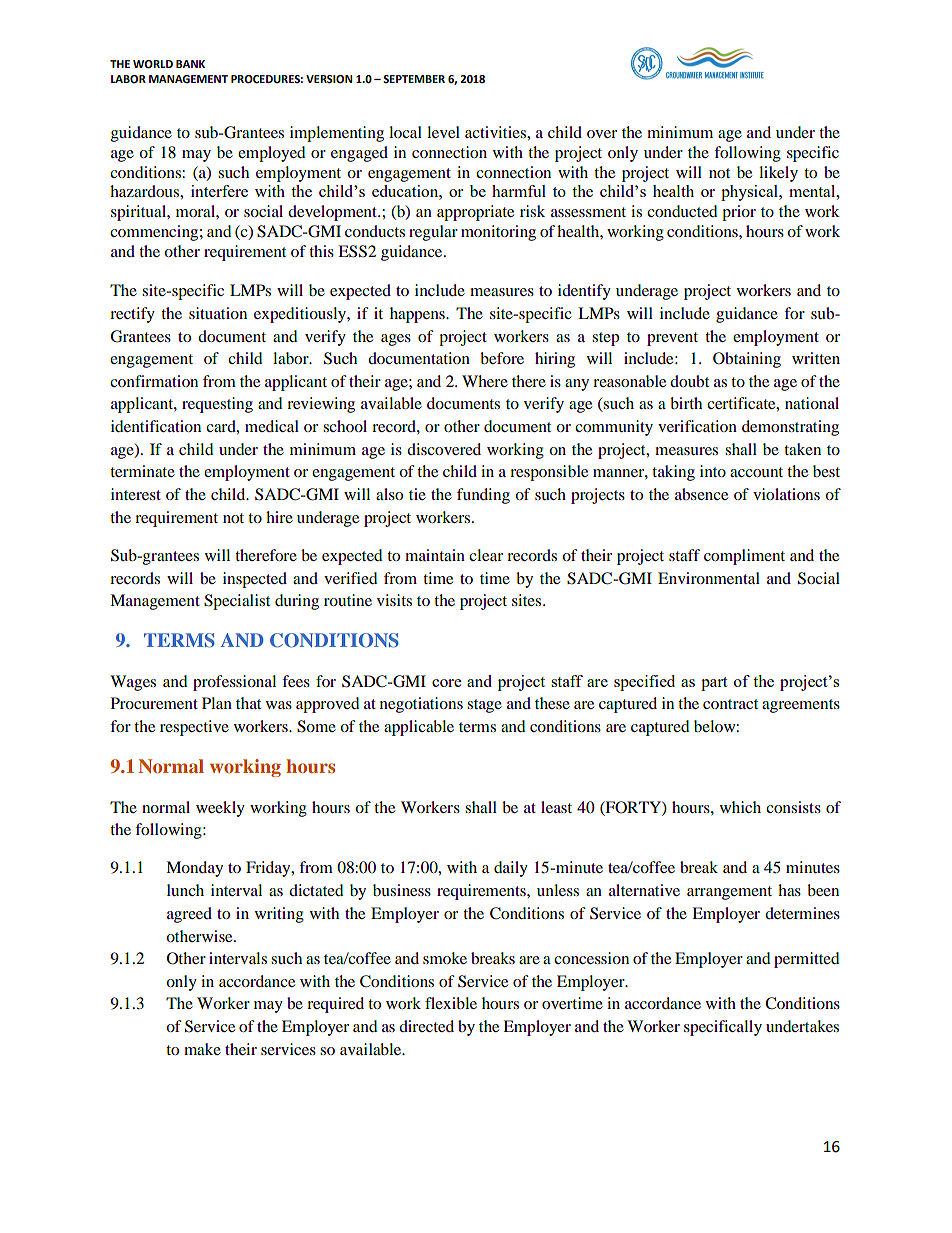 The height and width of the page is (1233, 952). What do you see at coordinates (451, 1003) in the page?
I see `flexible` at bounding box center [451, 1003].
